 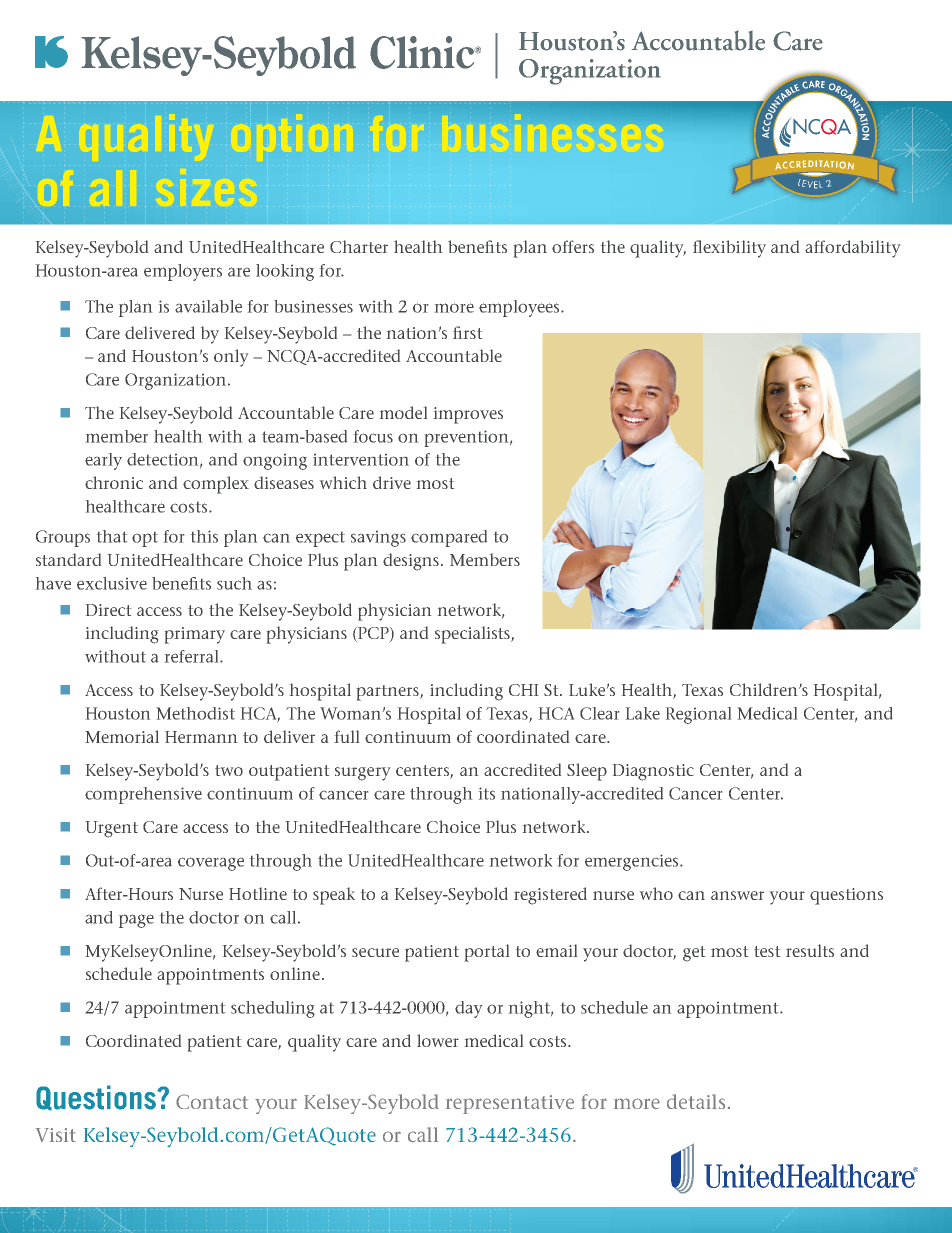 I want to click on flexibility, so click(x=729, y=249).
